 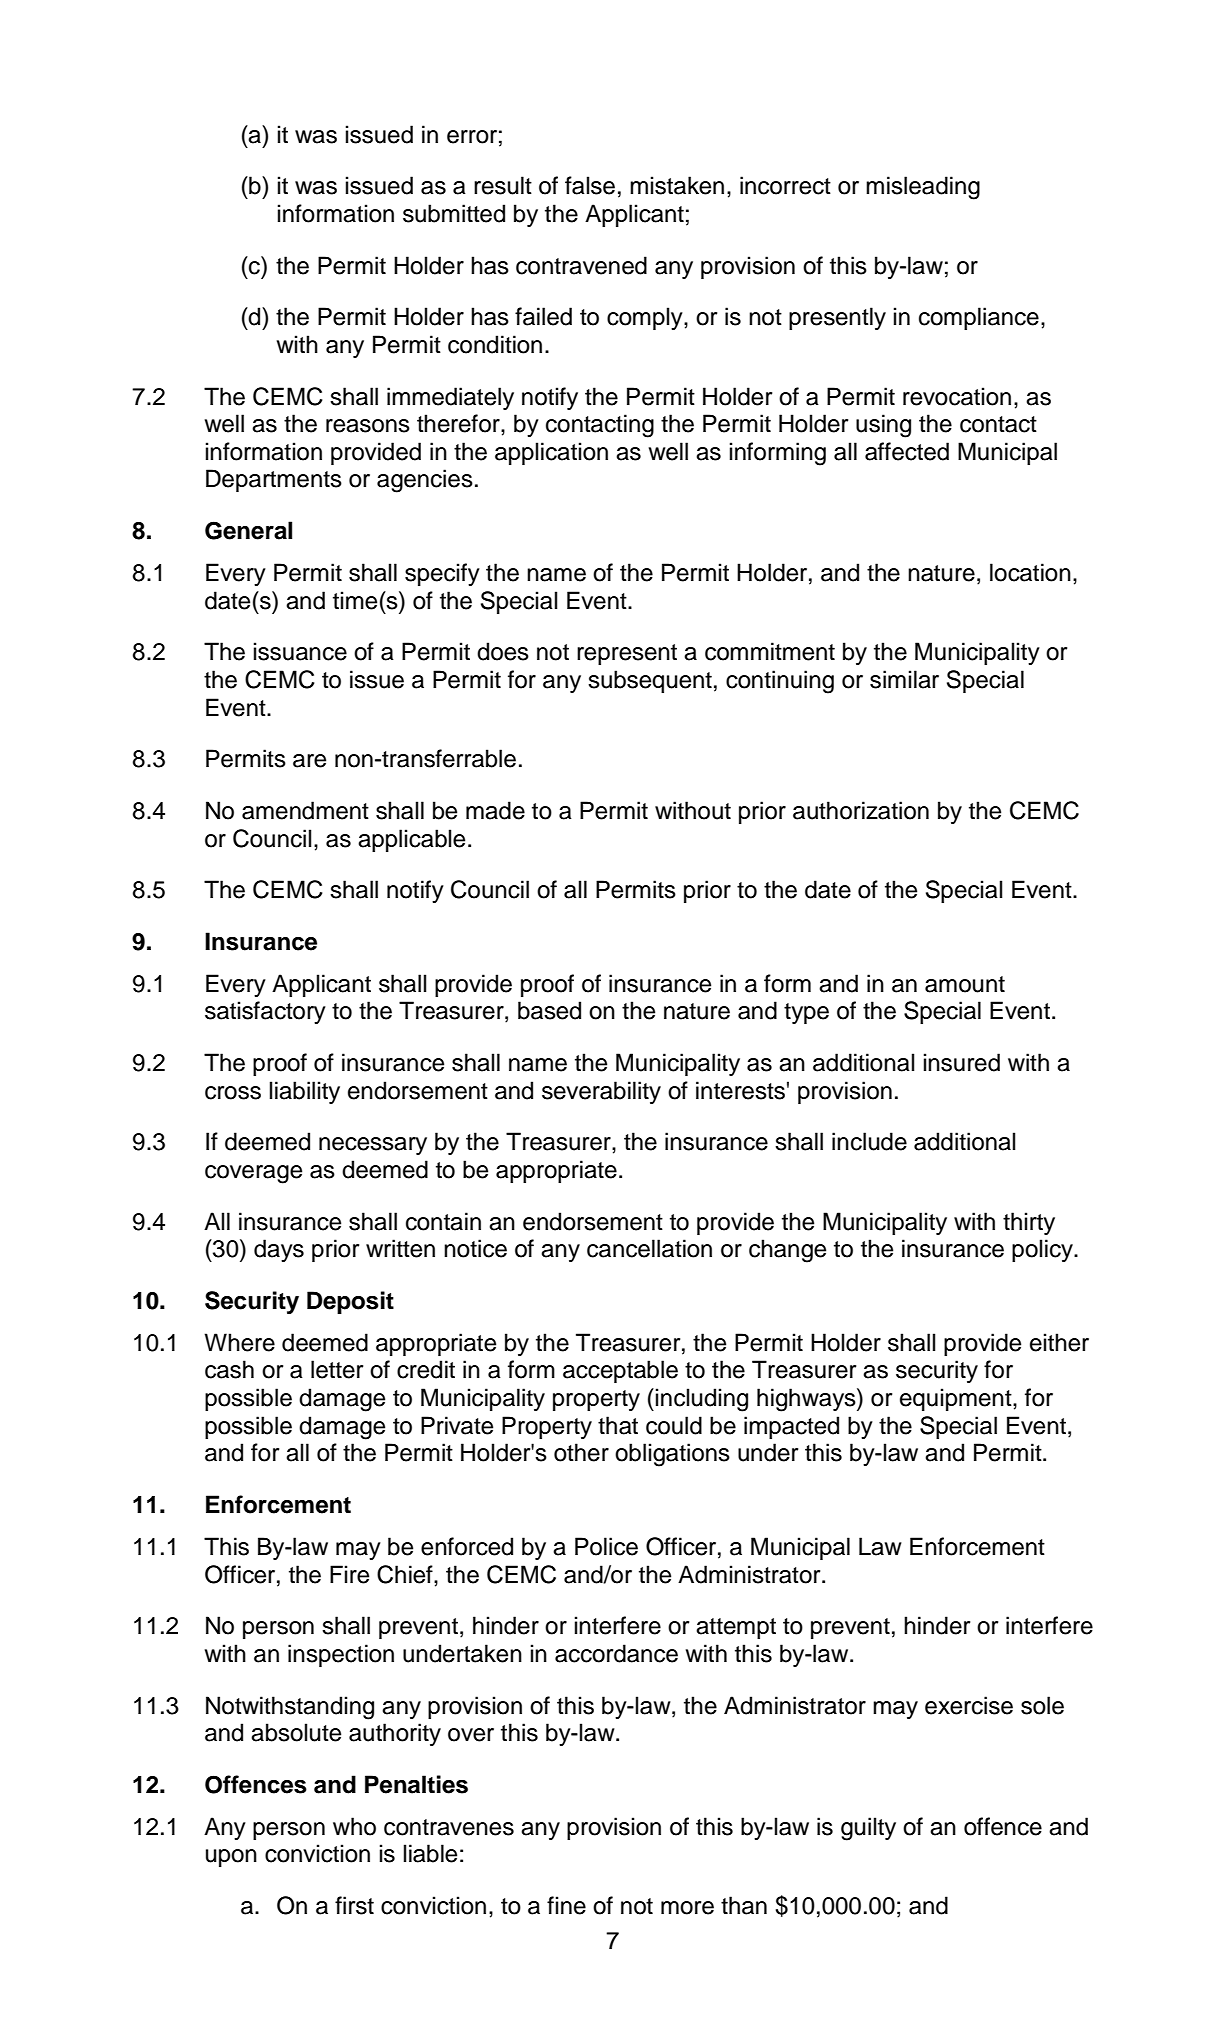 I want to click on represent, so click(x=627, y=654).
